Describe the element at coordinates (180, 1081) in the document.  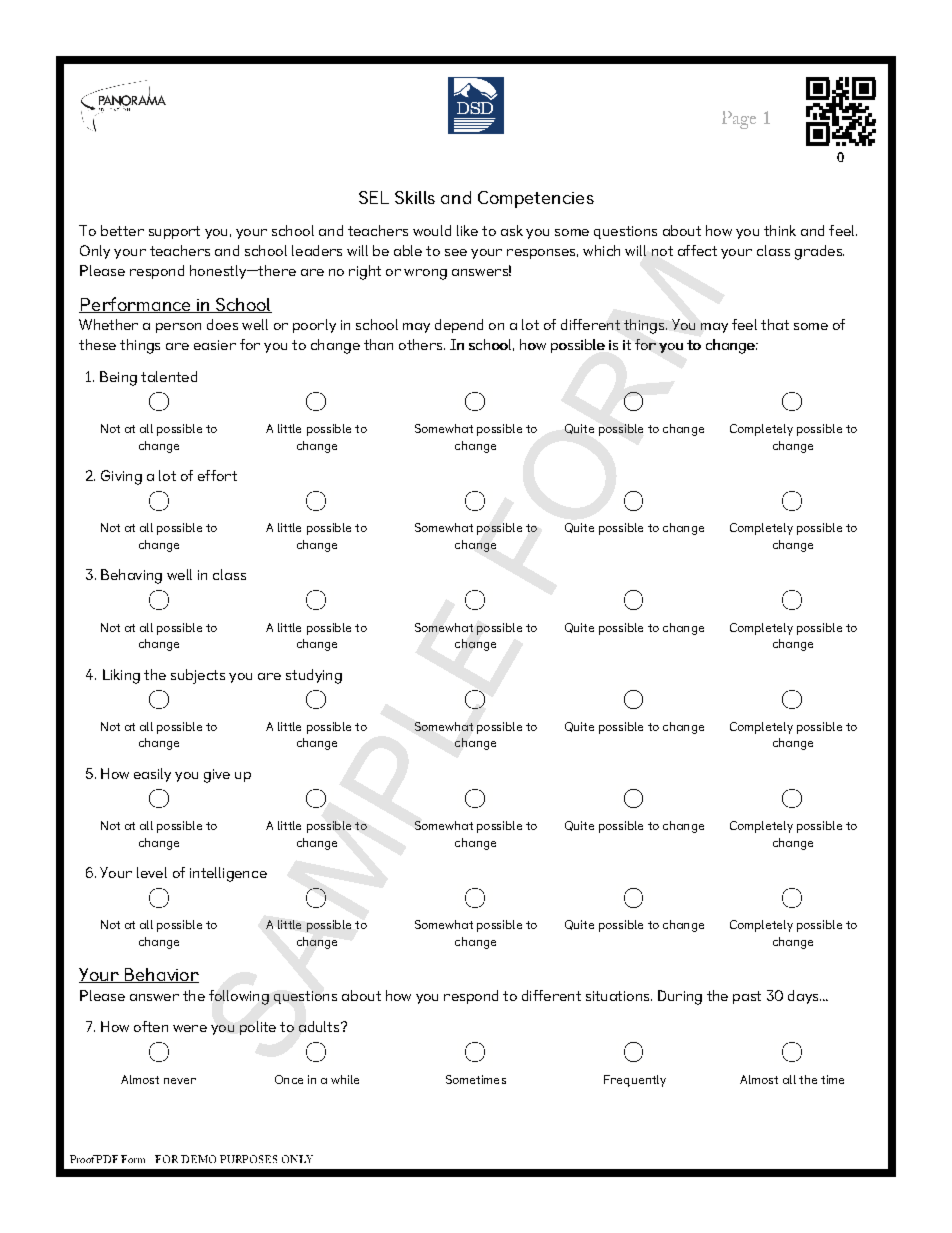
I see `never` at that location.
